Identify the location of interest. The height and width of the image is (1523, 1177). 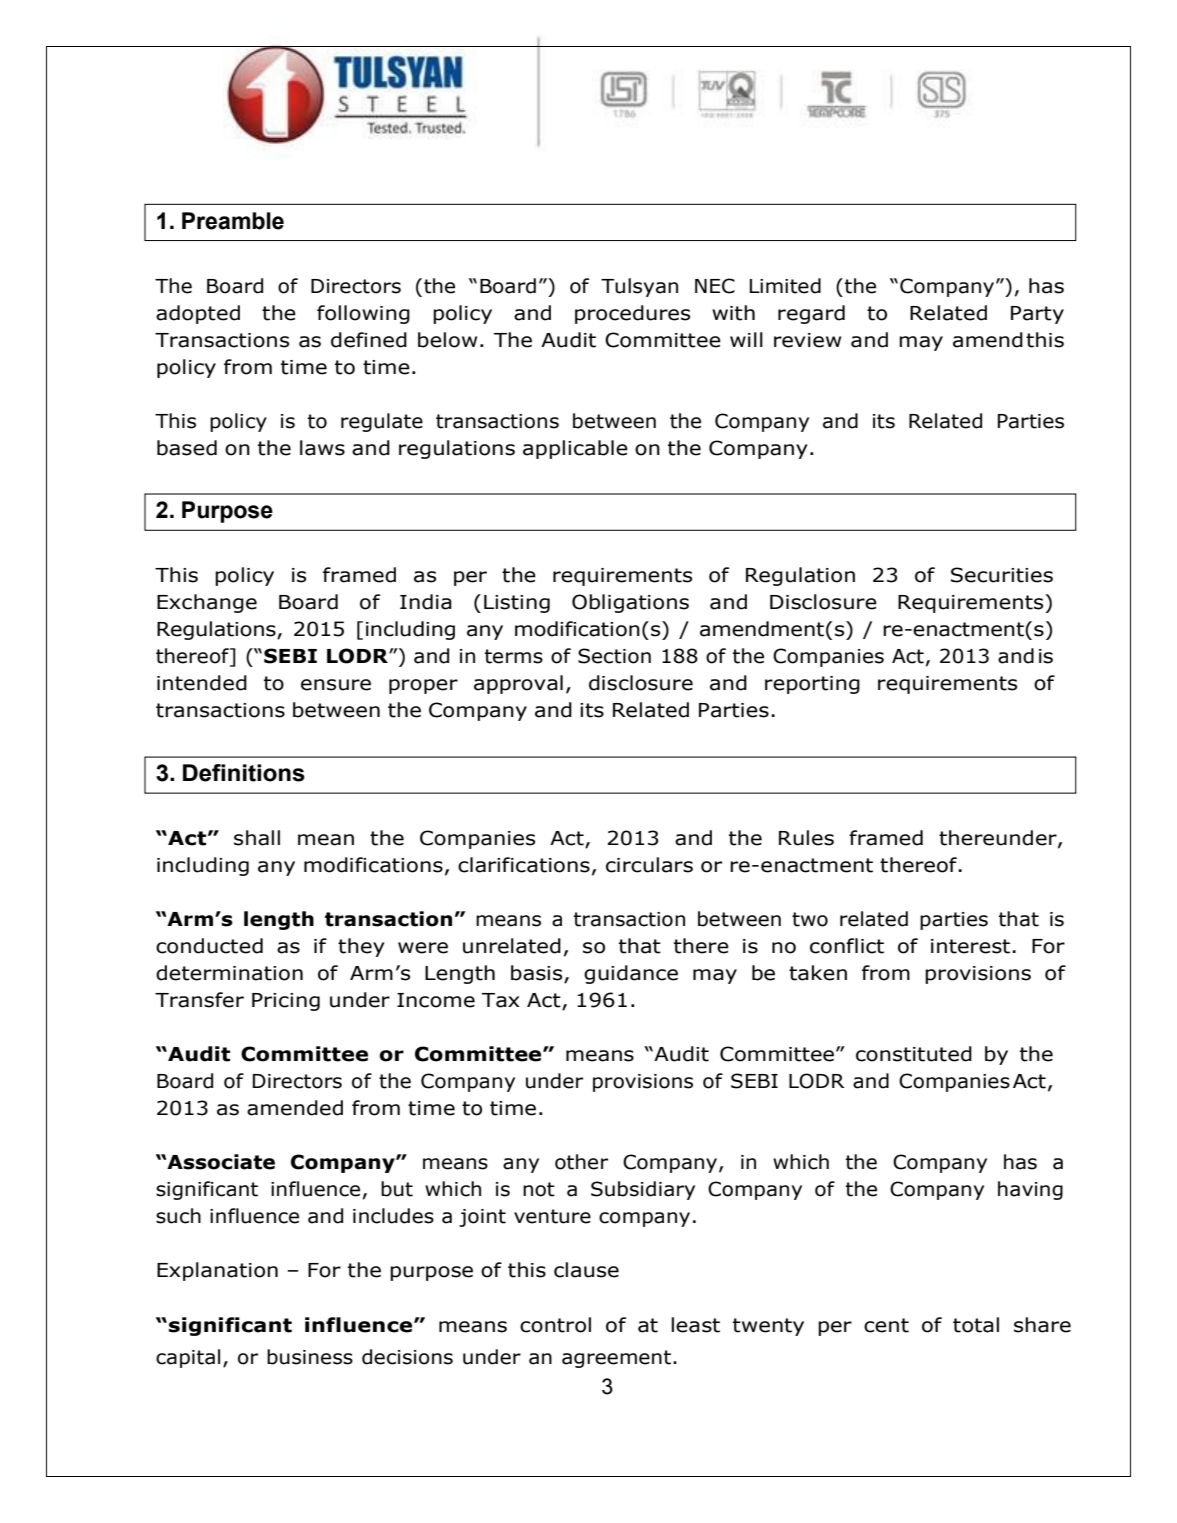
(972, 946).
